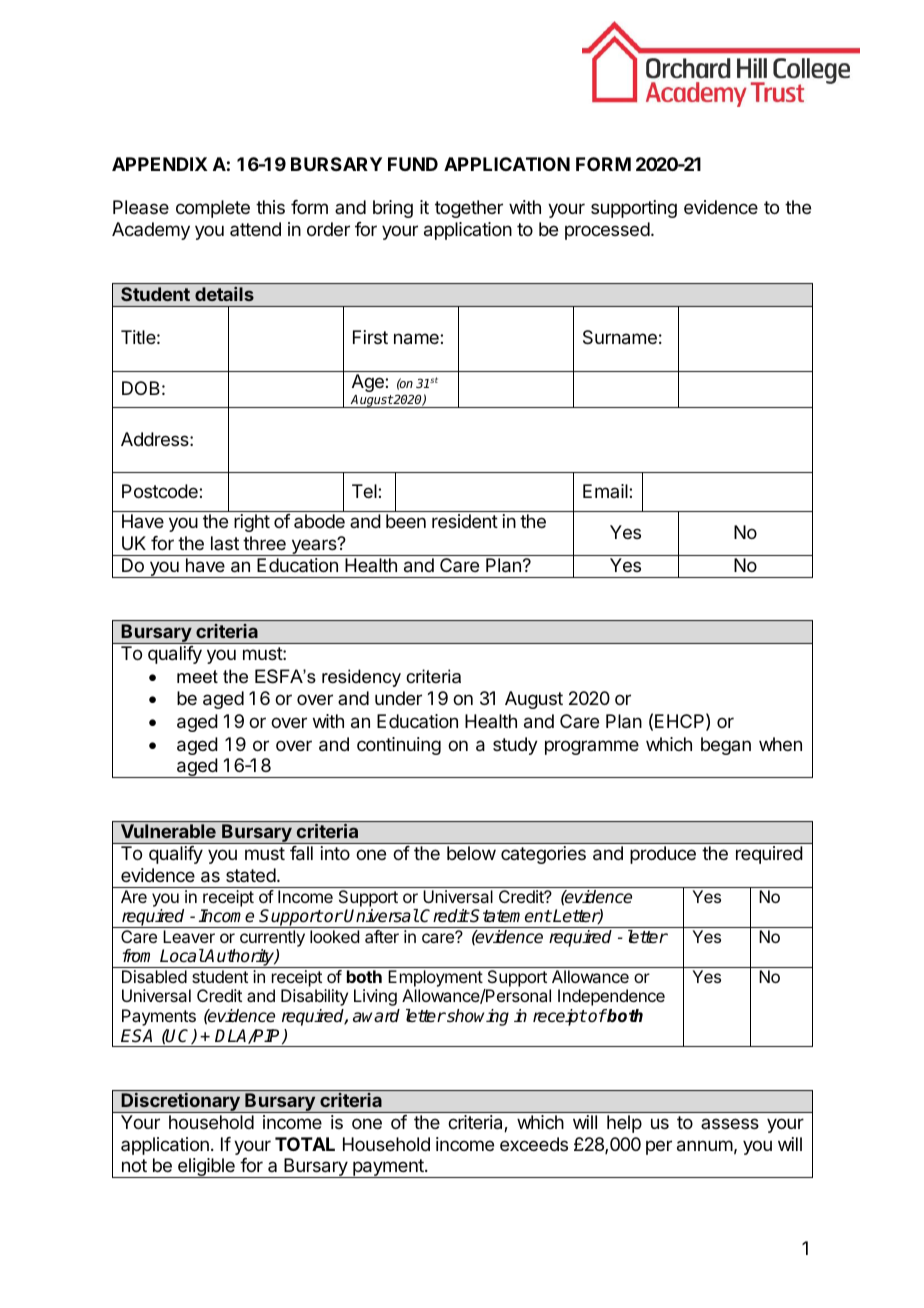 The image size is (924, 1308). Describe the element at coordinates (705, 1146) in the document. I see `annum` at that location.
